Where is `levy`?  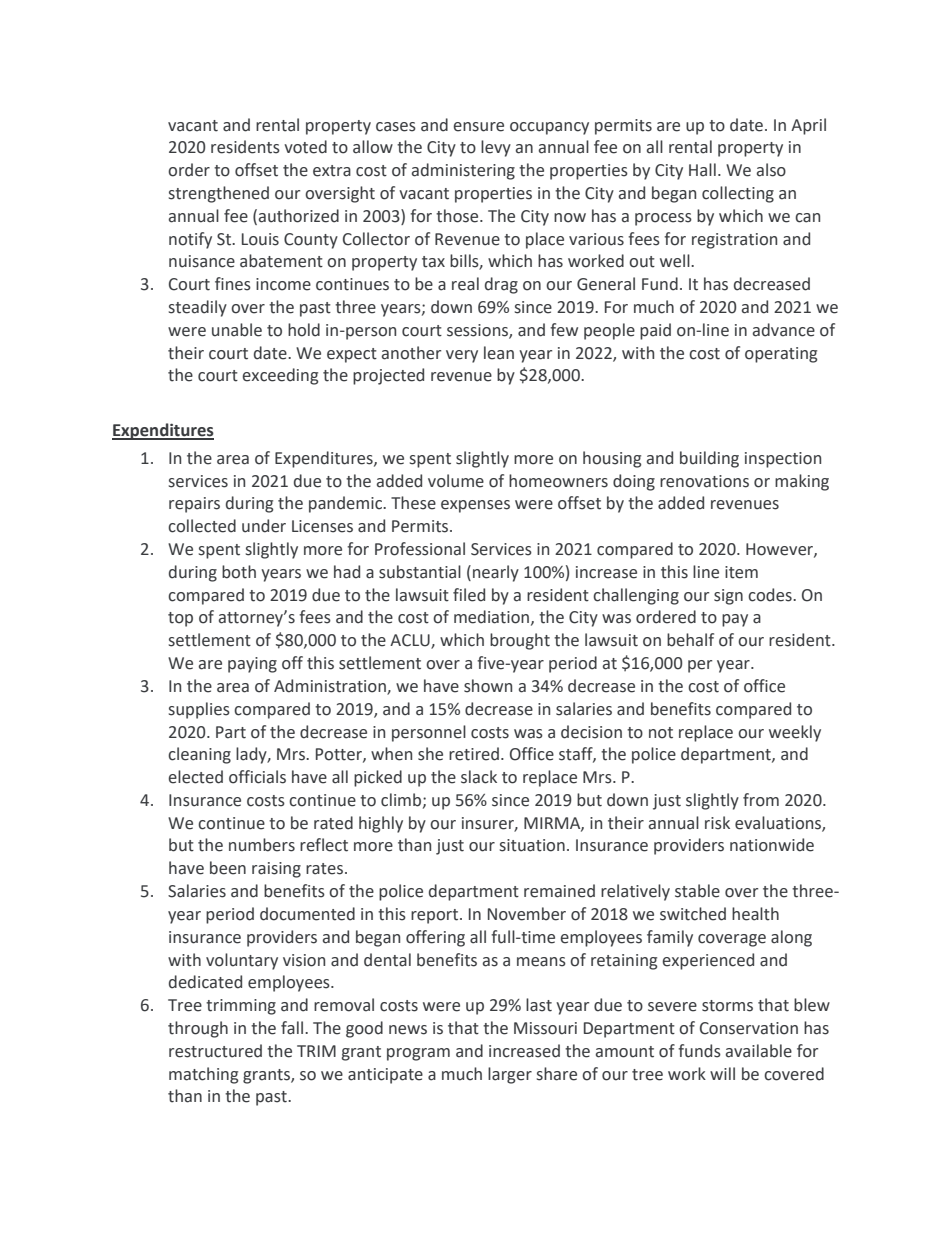
levy is located at coordinates (496, 148).
